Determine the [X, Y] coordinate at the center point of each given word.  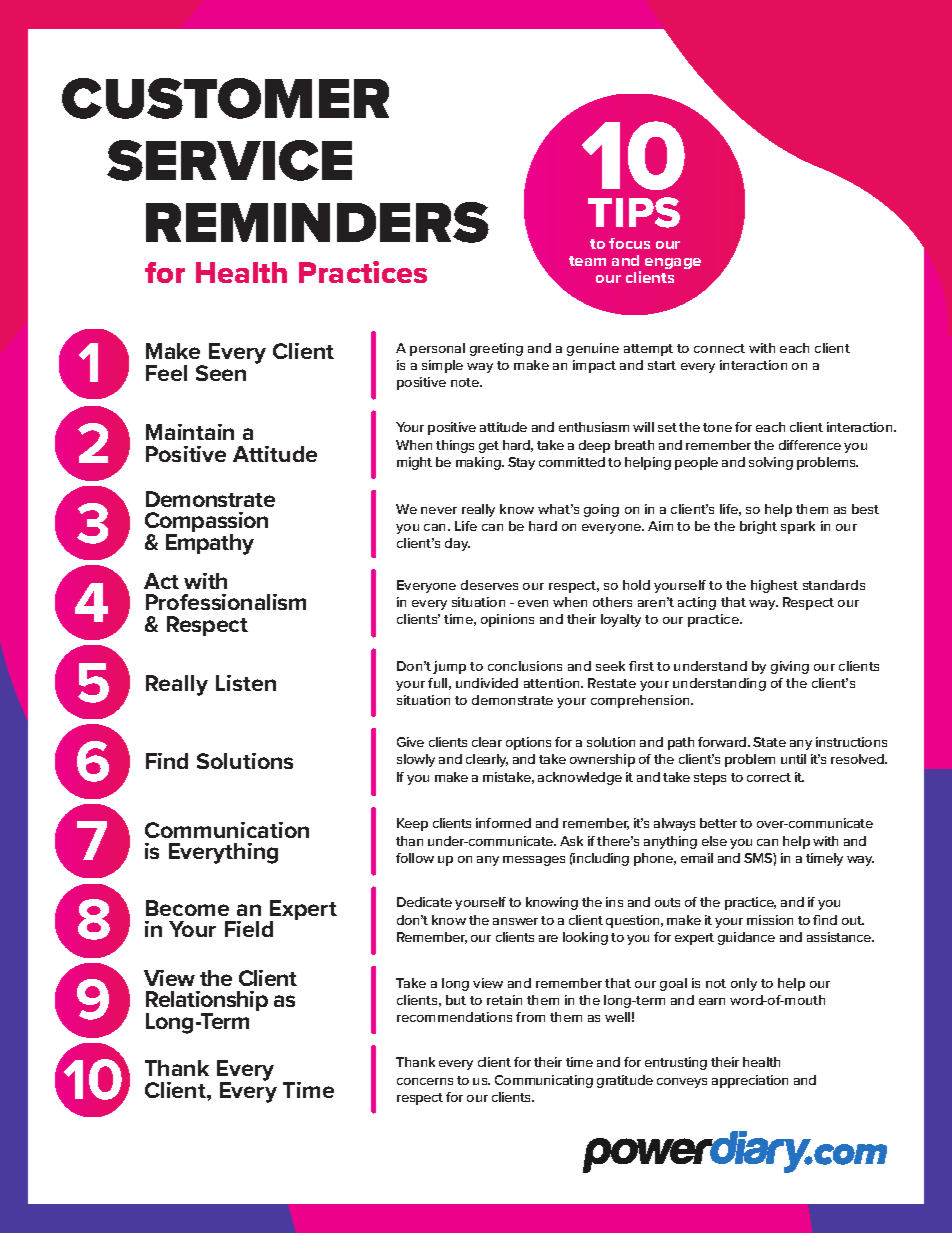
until [793, 759]
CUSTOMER [225, 98]
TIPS [634, 212]
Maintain [190, 432]
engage [673, 263]
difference [810, 445]
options [528, 743]
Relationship [207, 1003]
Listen [246, 683]
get [489, 447]
